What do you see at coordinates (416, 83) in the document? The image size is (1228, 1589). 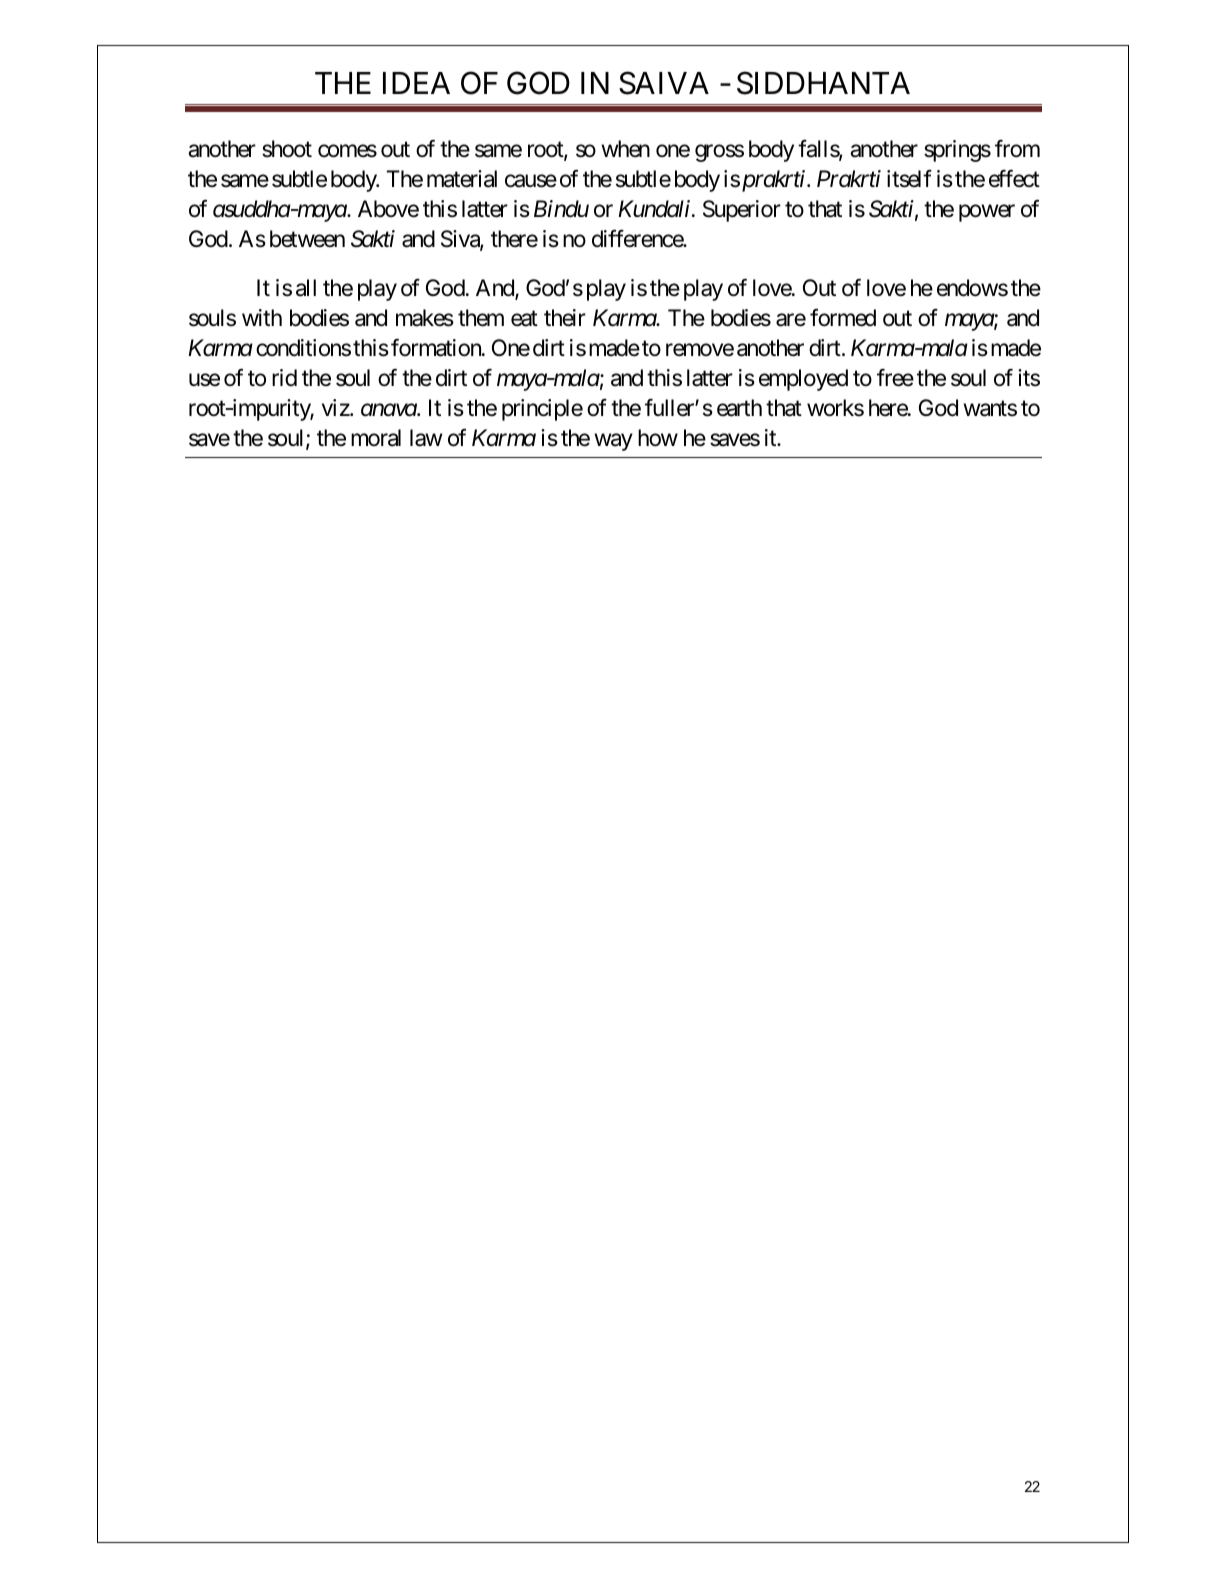 I see `IDEA` at bounding box center [416, 83].
